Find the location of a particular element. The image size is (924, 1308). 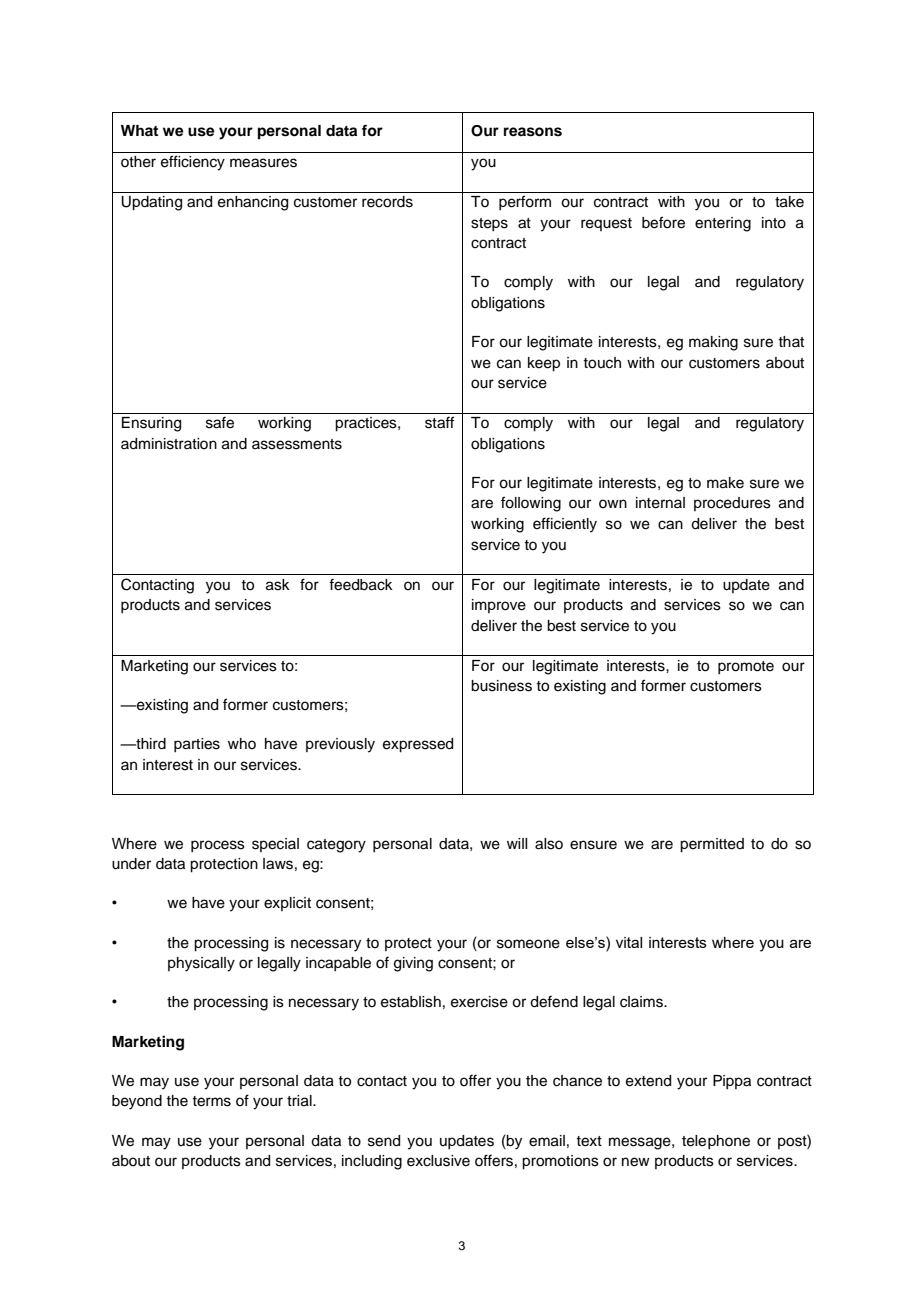

improve is located at coordinates (499, 606).
